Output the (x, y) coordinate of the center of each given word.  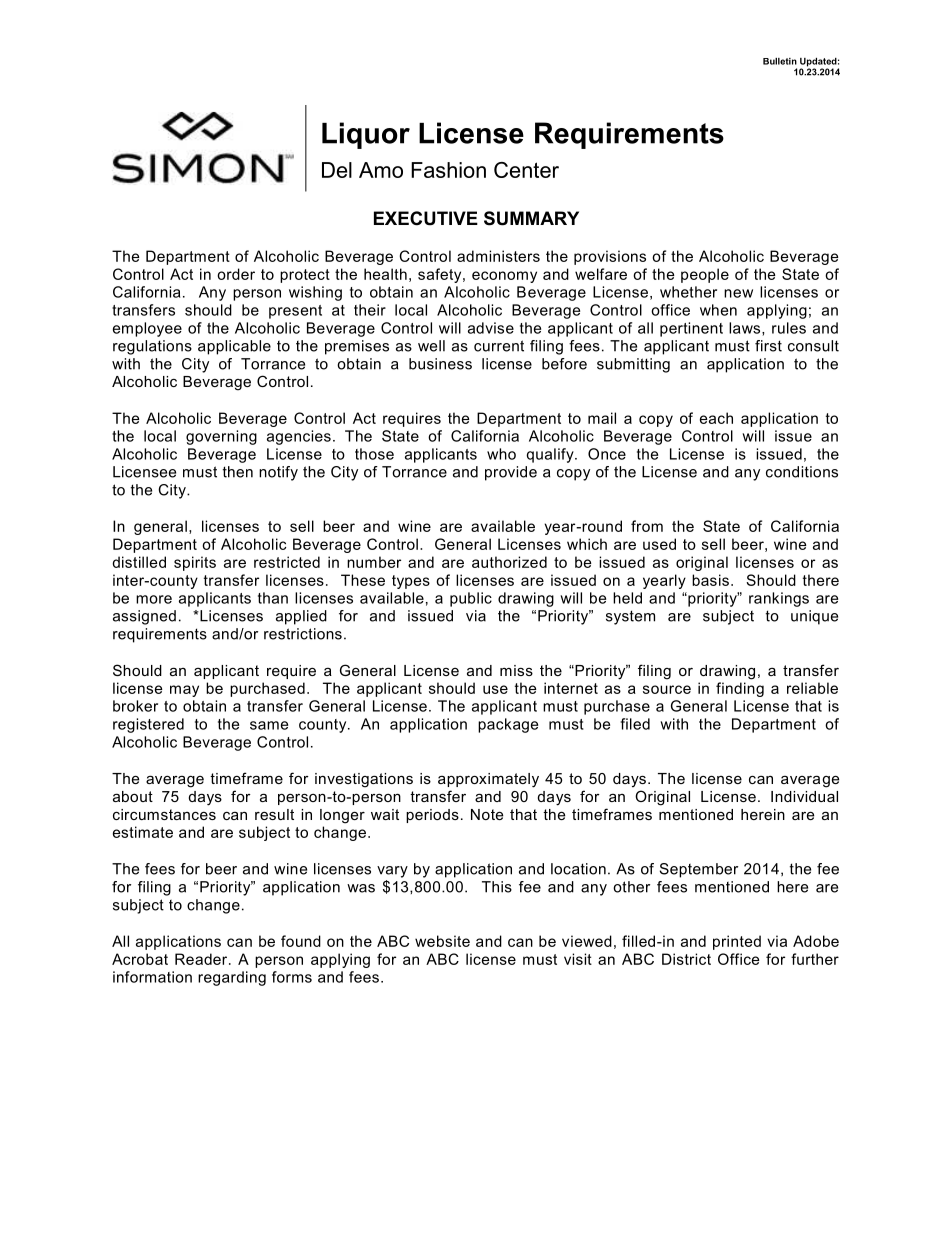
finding (740, 689)
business (440, 364)
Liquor (366, 135)
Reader (202, 959)
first (768, 346)
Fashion (448, 170)
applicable (234, 347)
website (442, 941)
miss (516, 670)
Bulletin (780, 61)
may (184, 691)
